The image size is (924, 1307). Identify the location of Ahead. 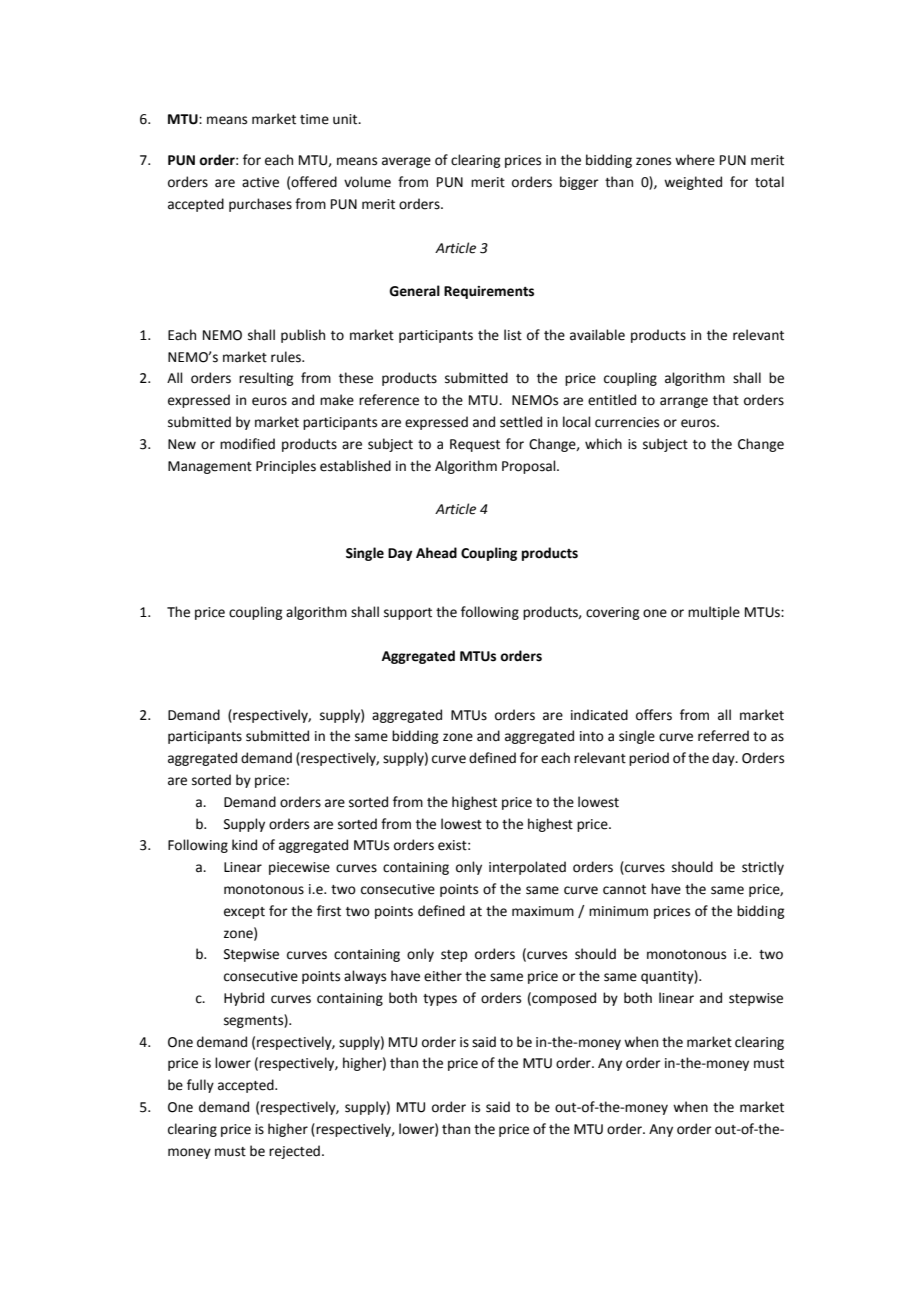
(436, 553).
